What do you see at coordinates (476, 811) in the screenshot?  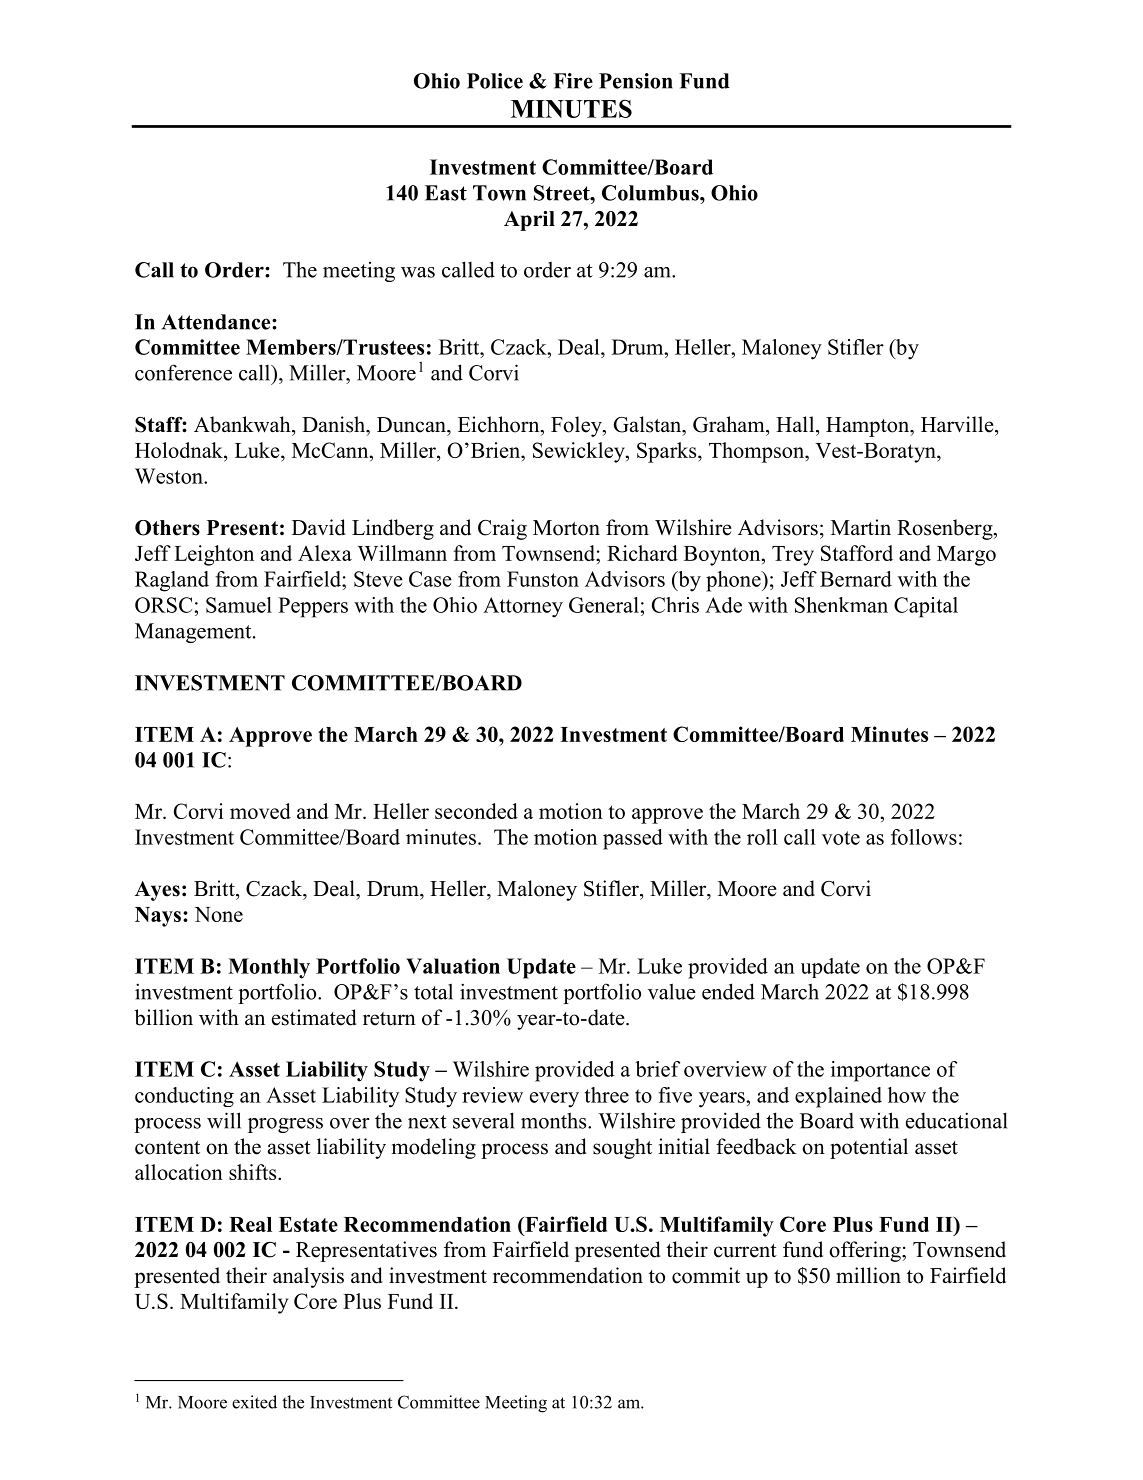 I see `seconded` at bounding box center [476, 811].
